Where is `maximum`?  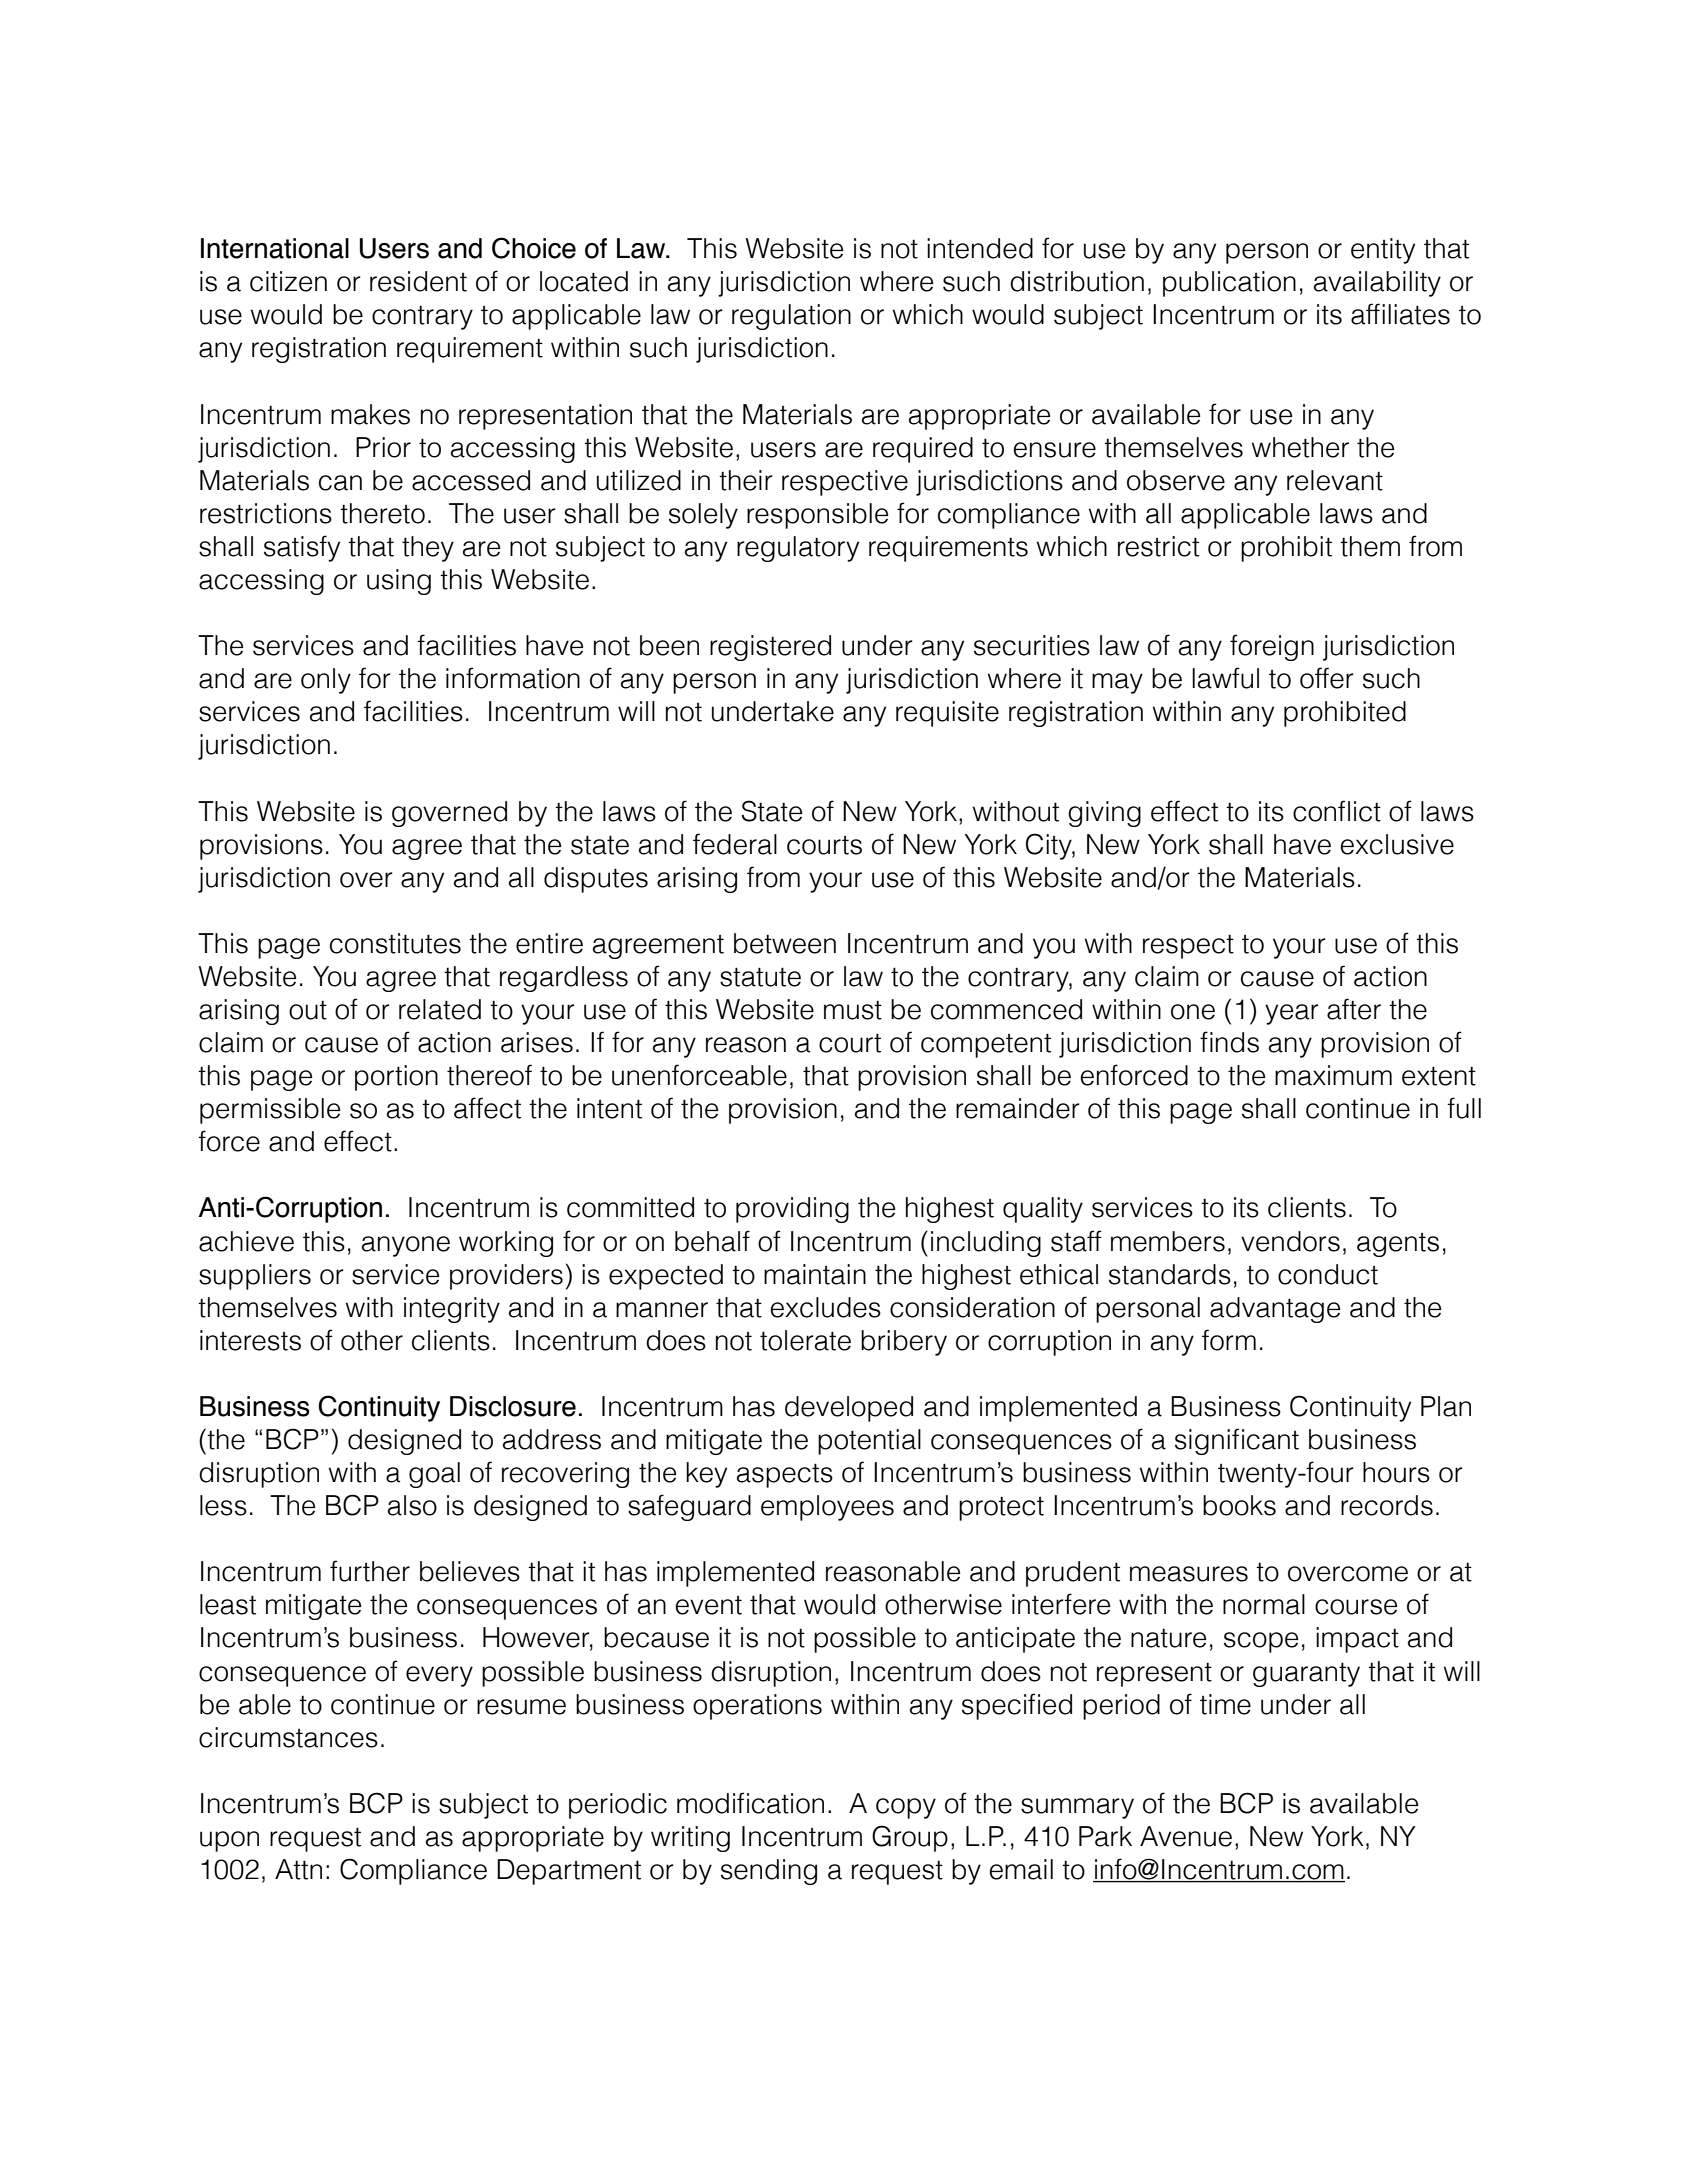 maximum is located at coordinates (1333, 1075).
